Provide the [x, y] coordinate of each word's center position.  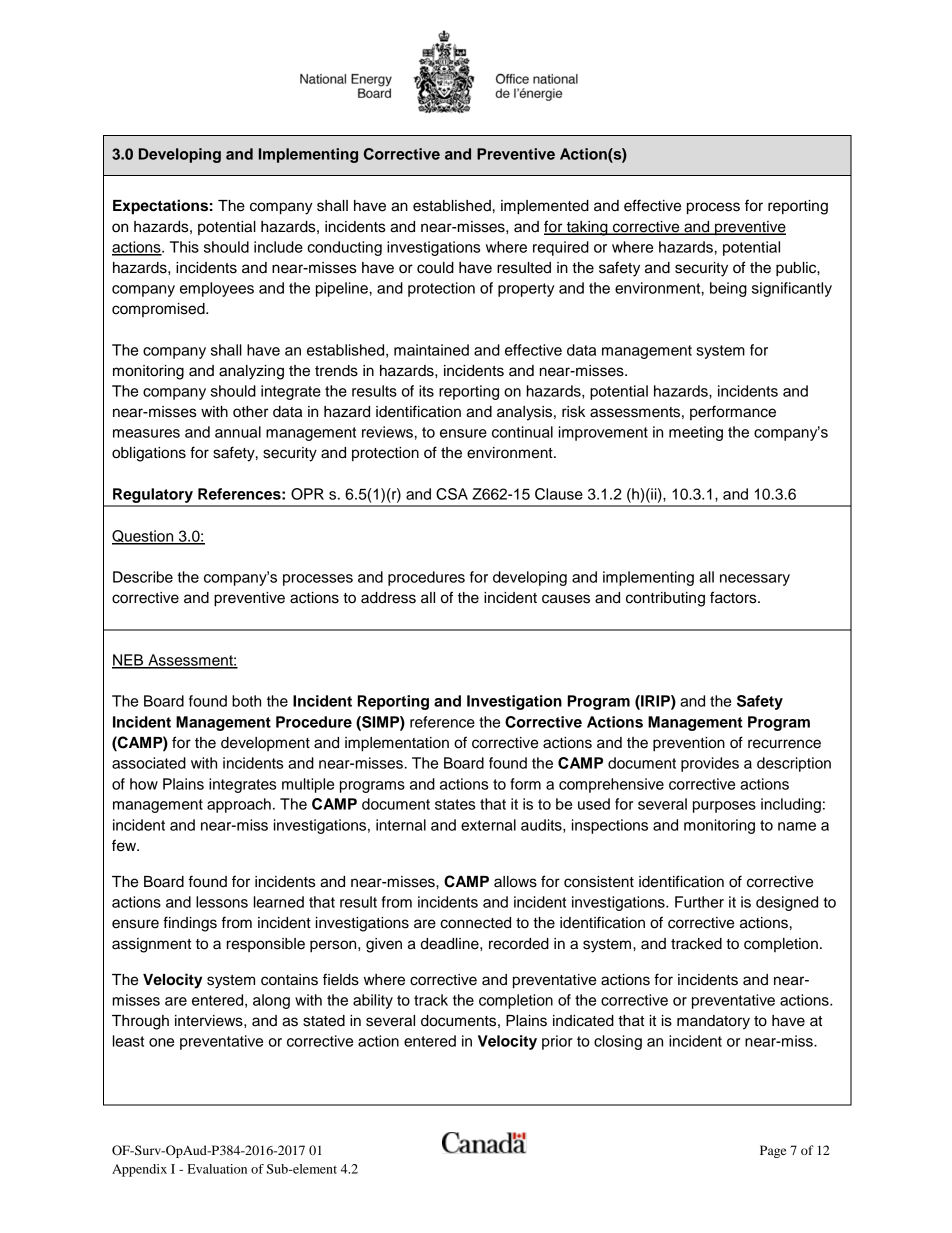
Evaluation [217, 1169]
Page [773, 1151]
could [435, 268]
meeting [696, 433]
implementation [397, 744]
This [184, 247]
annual [238, 432]
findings [190, 924]
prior [557, 1042]
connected [475, 923]
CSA [452, 494]
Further [699, 902]
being [728, 289]
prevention [689, 744]
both [246, 701]
